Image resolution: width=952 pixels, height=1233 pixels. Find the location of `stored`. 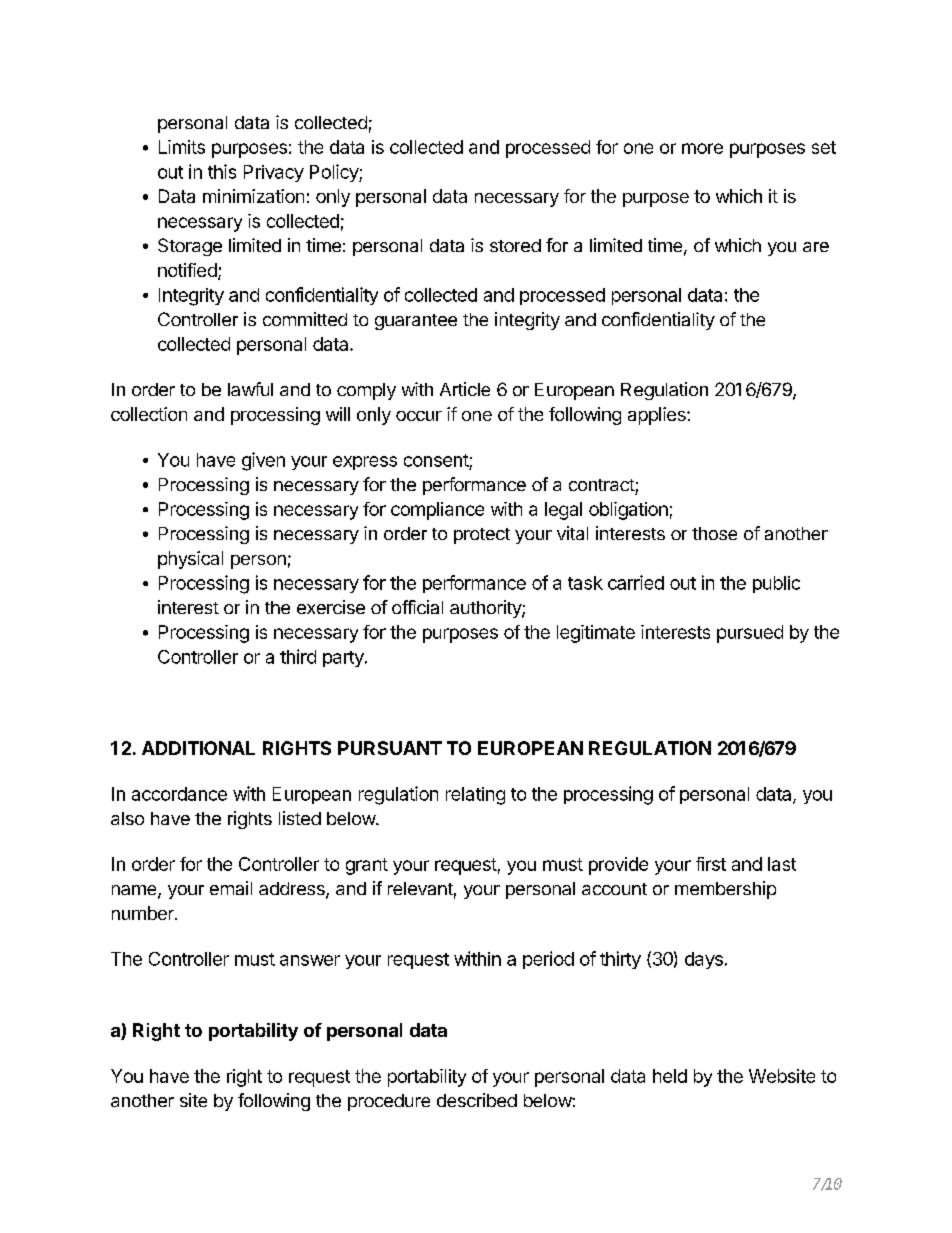

stored is located at coordinates (515, 245).
